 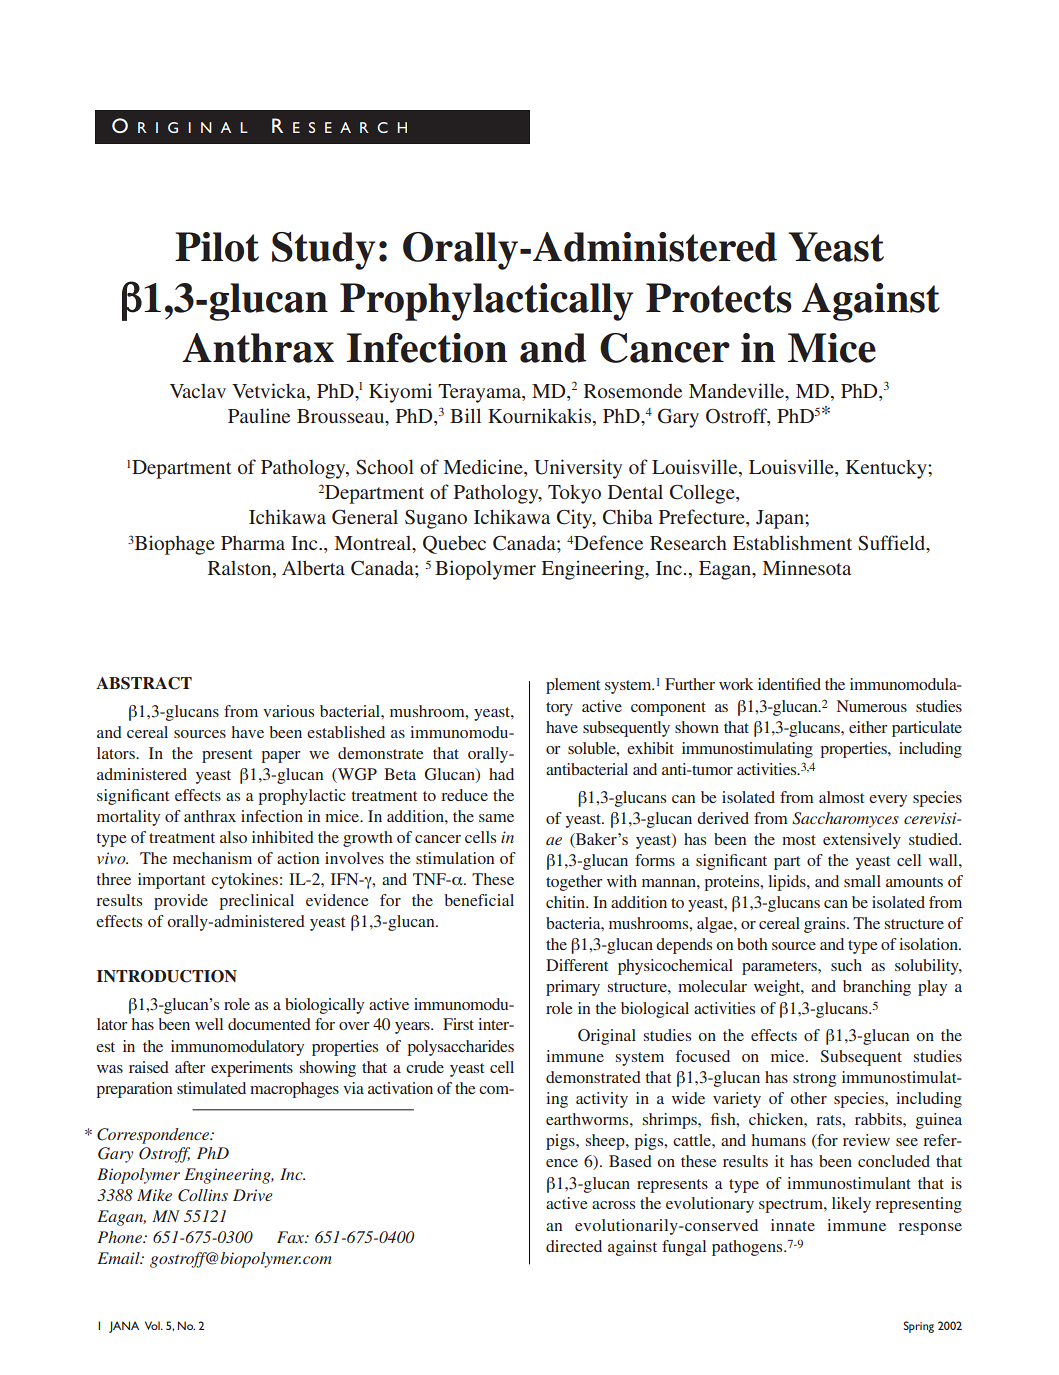 I want to click on ABSTRACT, so click(x=144, y=683).
